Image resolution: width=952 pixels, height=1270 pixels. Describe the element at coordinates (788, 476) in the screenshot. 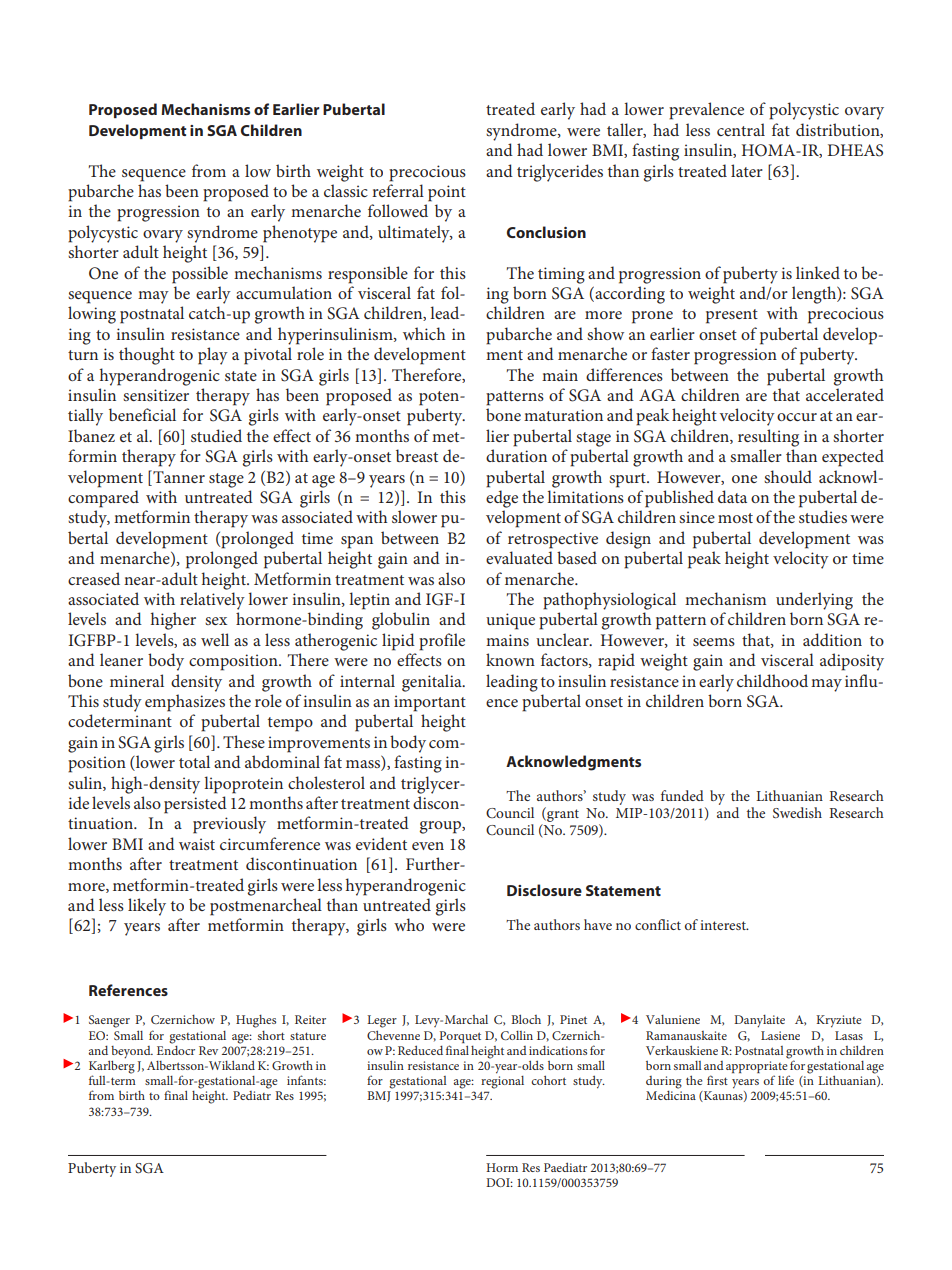

I see `should` at that location.
